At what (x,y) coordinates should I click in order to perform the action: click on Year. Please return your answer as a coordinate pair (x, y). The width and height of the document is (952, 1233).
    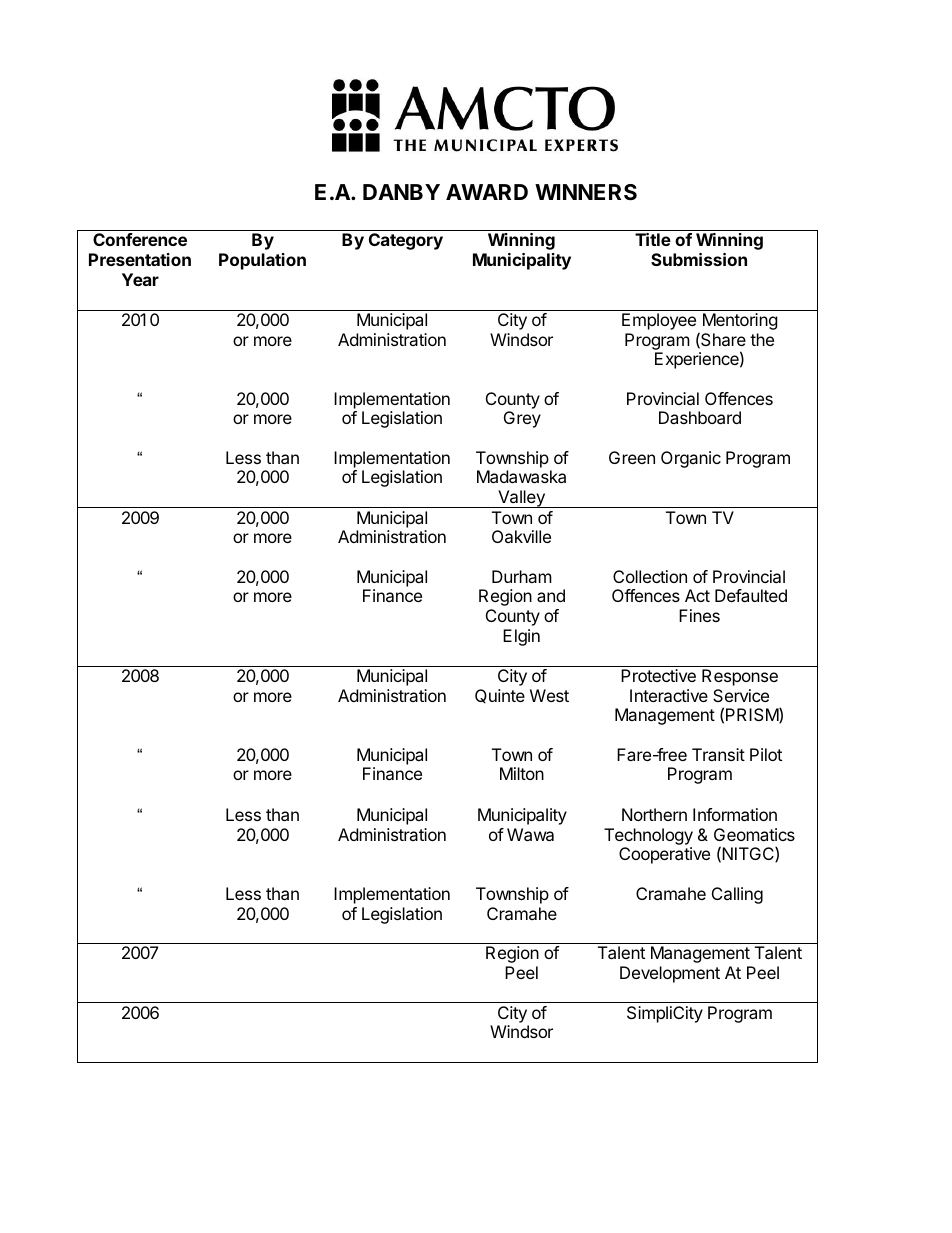
    Looking at the image, I should click on (140, 279).
